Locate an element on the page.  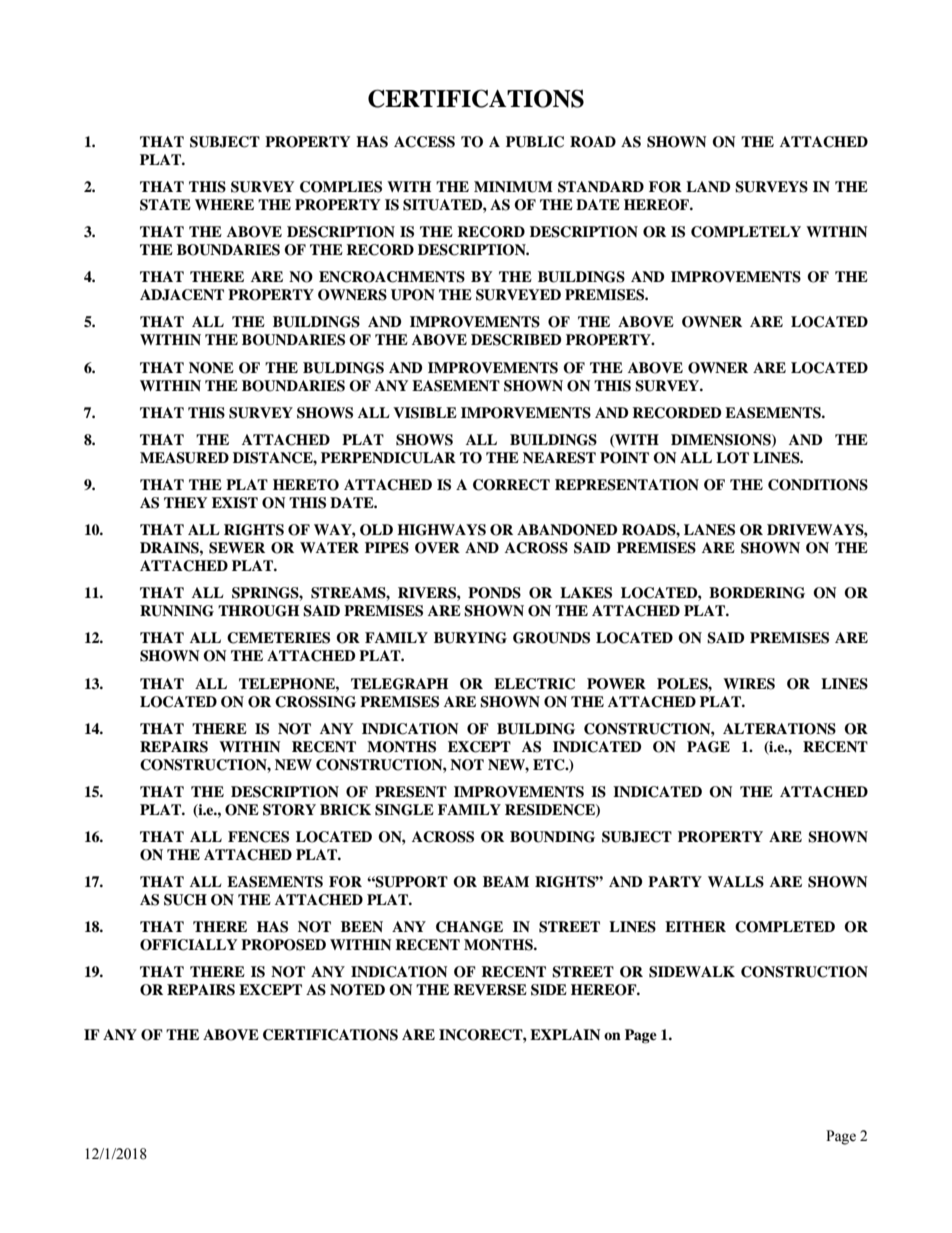
LAND is located at coordinates (708, 186).
